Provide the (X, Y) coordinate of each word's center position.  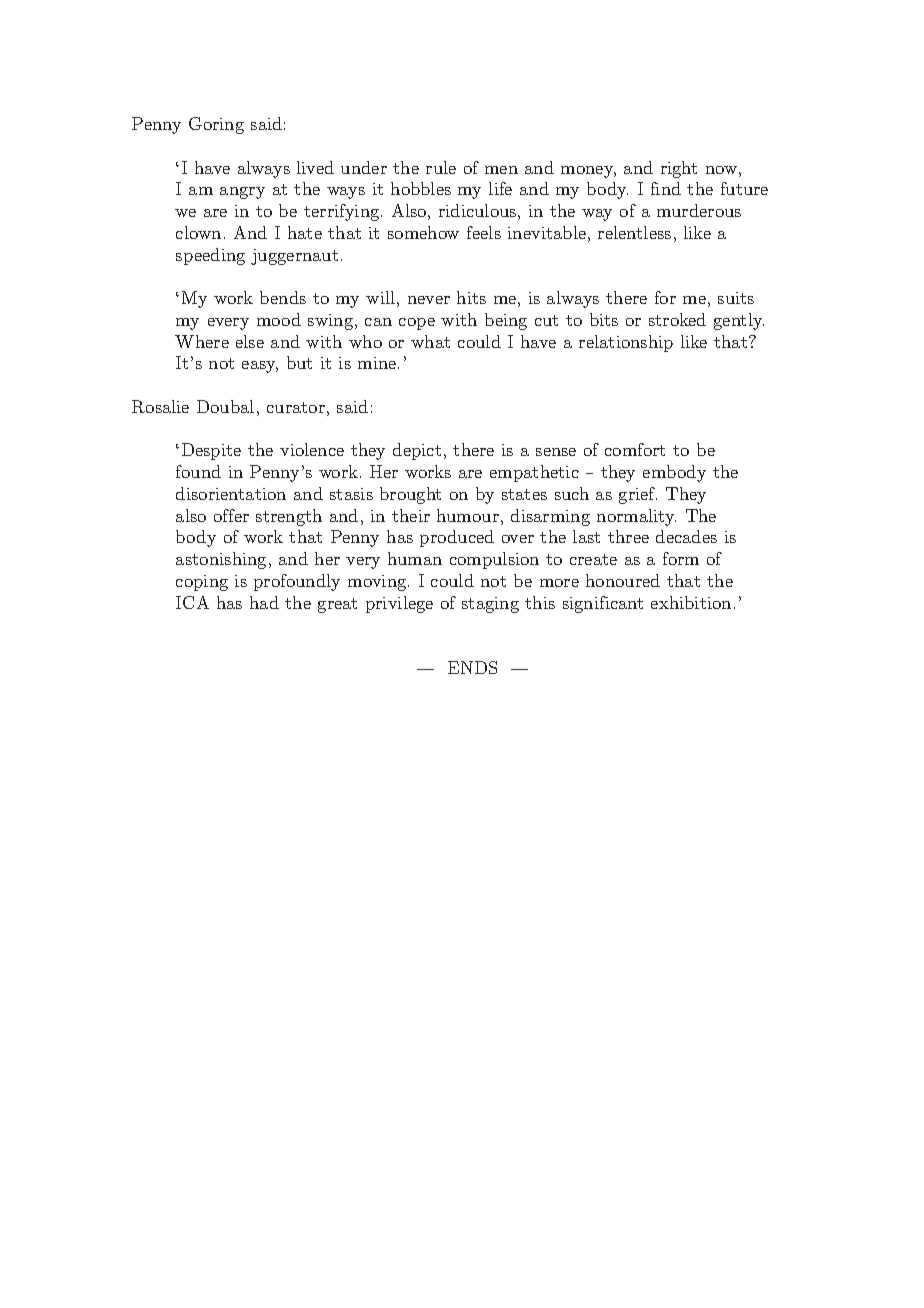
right (679, 169)
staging (490, 605)
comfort (635, 449)
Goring (216, 125)
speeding (210, 256)
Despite (211, 451)
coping (202, 583)
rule (441, 167)
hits (471, 297)
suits (736, 298)
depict (417, 451)
